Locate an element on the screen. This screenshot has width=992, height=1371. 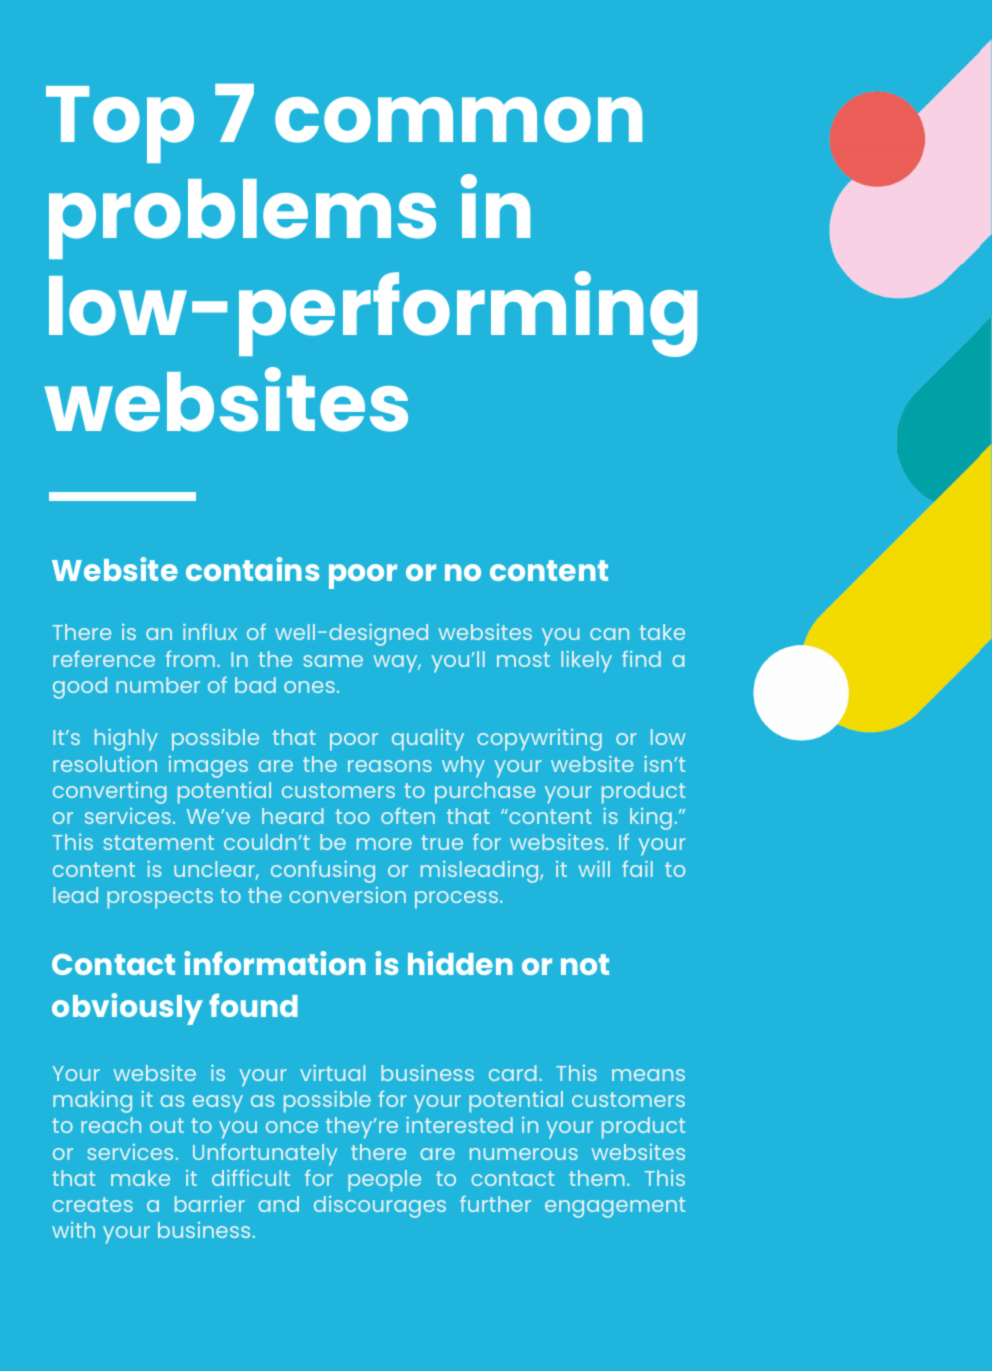
number is located at coordinates (158, 685).
